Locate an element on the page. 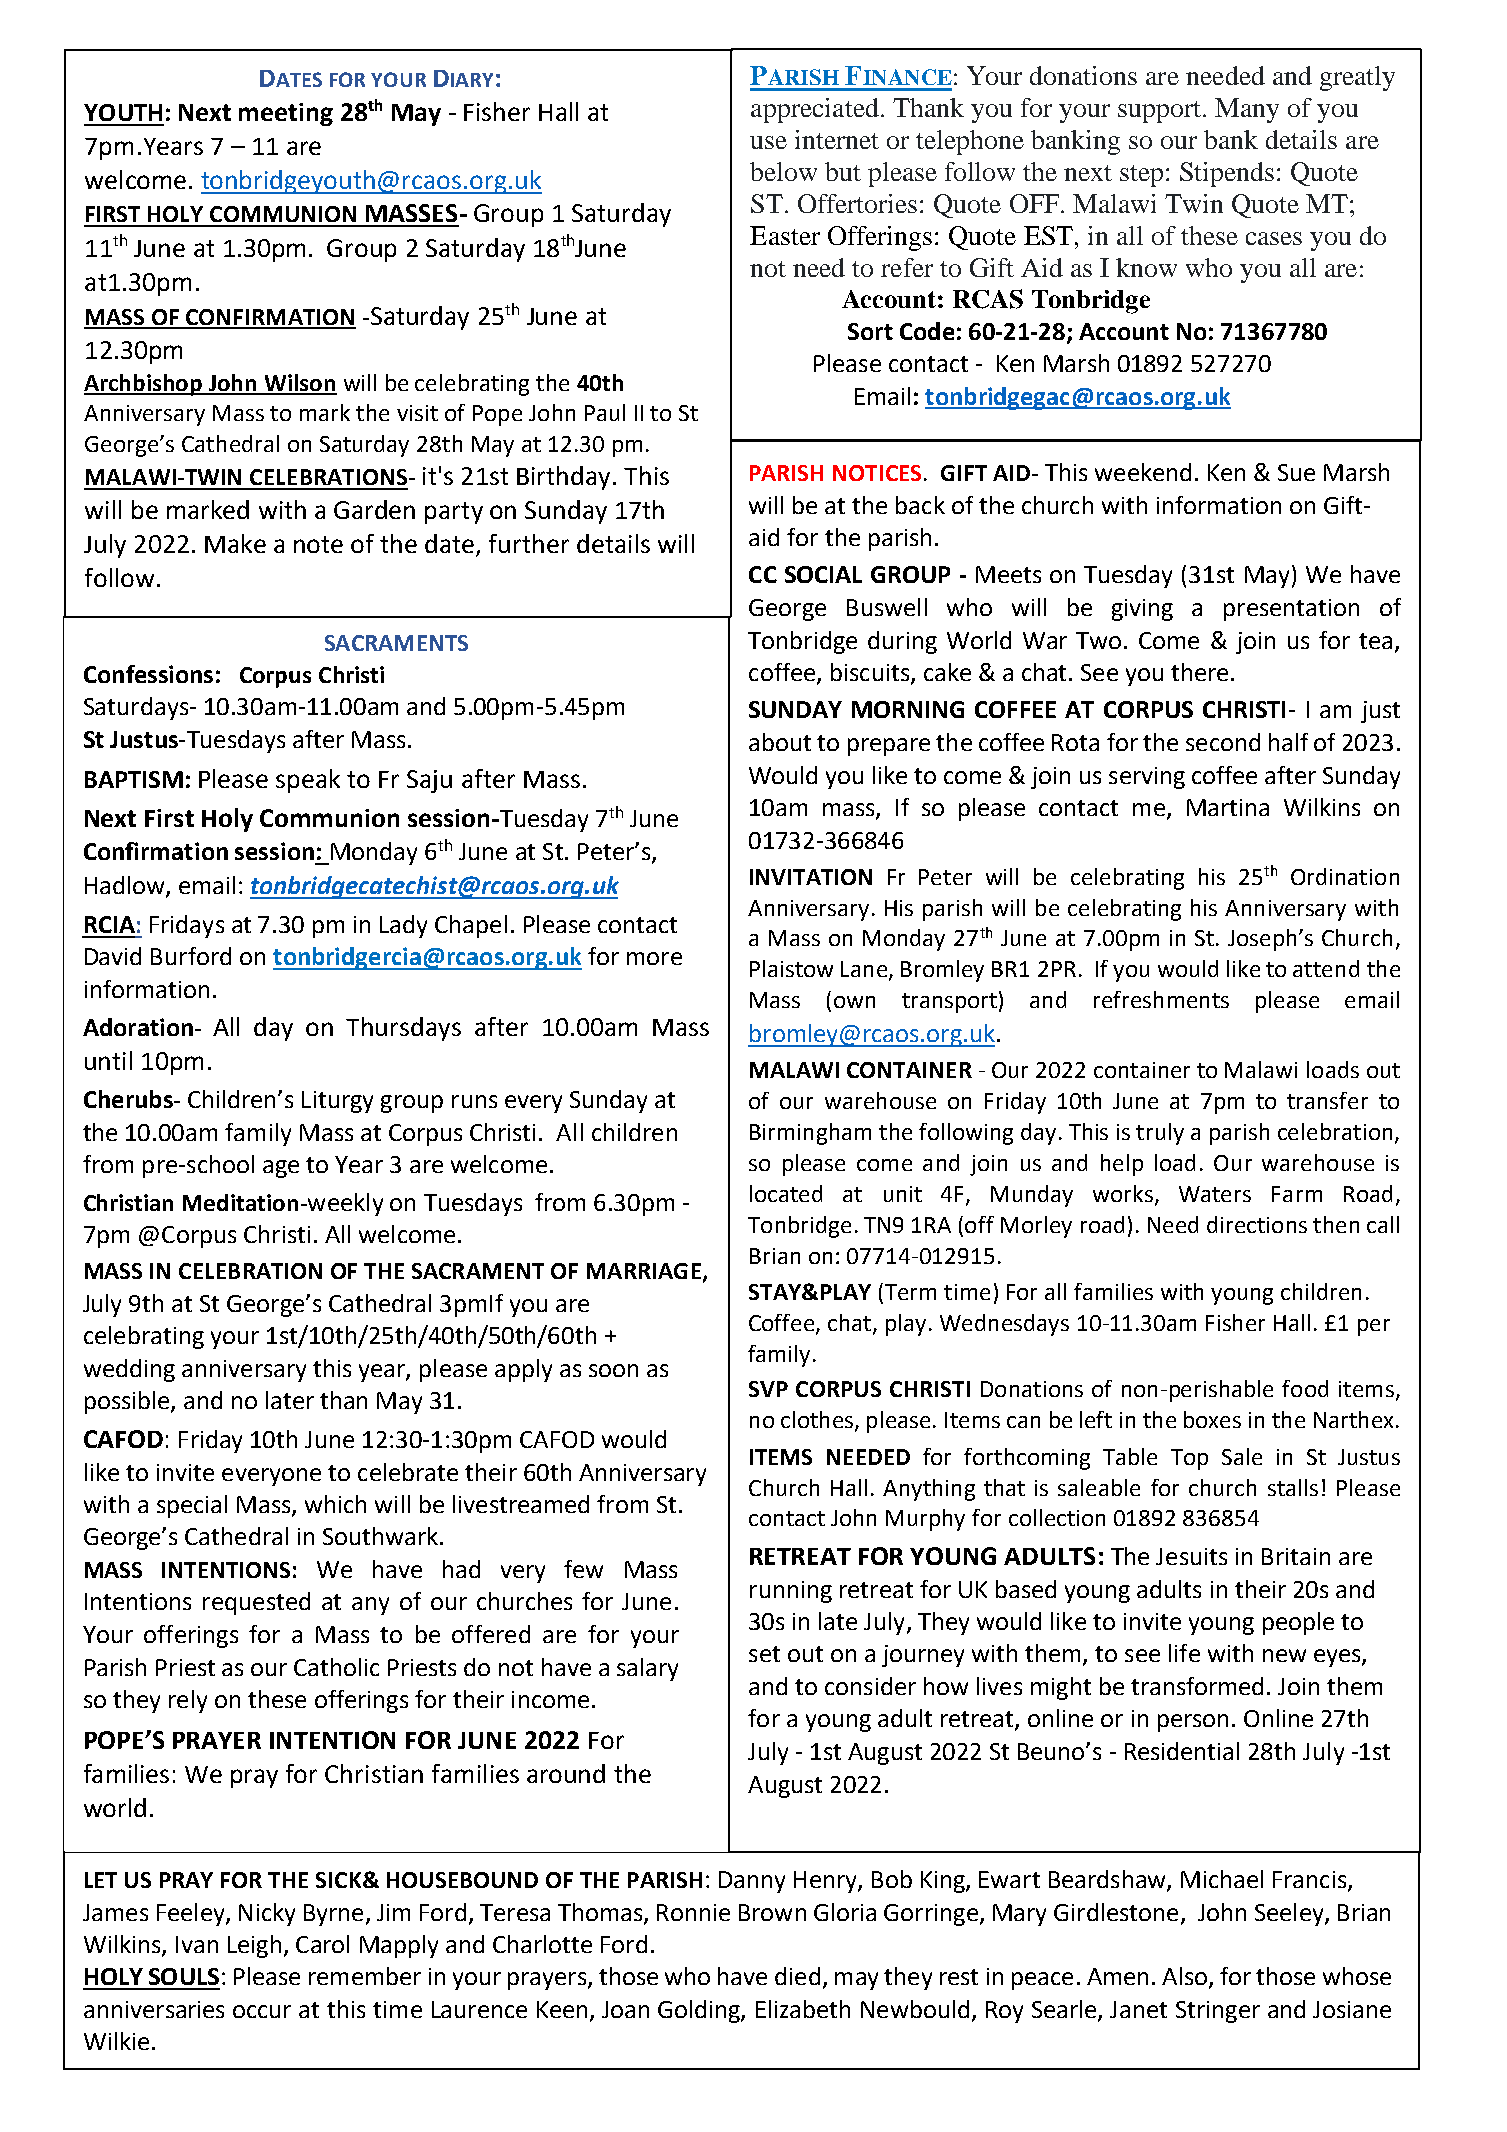 The width and height of the image is (1507, 2132). Many is located at coordinates (1247, 110).
